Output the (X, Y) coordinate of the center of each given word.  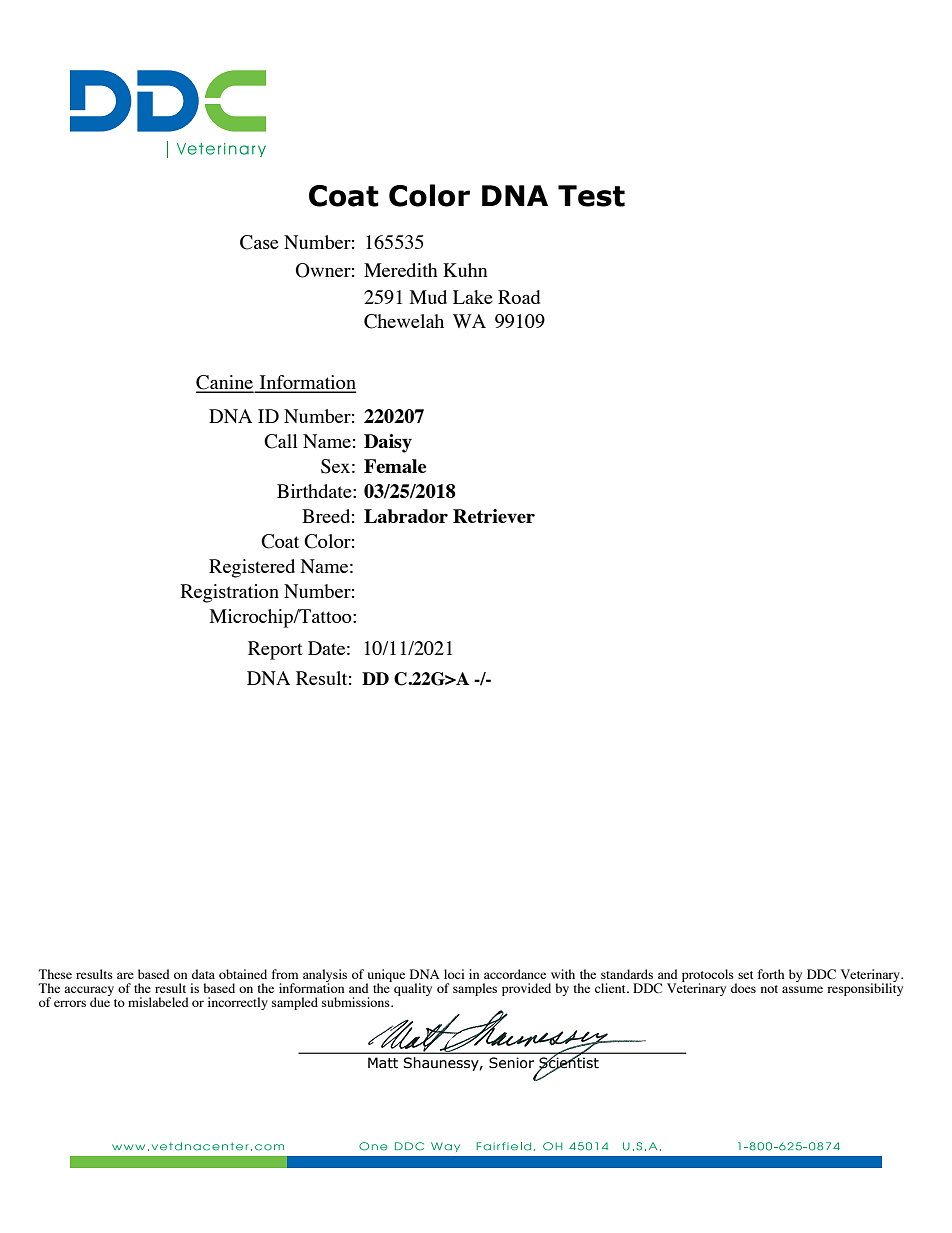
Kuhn (465, 270)
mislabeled (158, 1002)
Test (591, 196)
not (769, 989)
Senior (511, 1063)
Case (259, 242)
